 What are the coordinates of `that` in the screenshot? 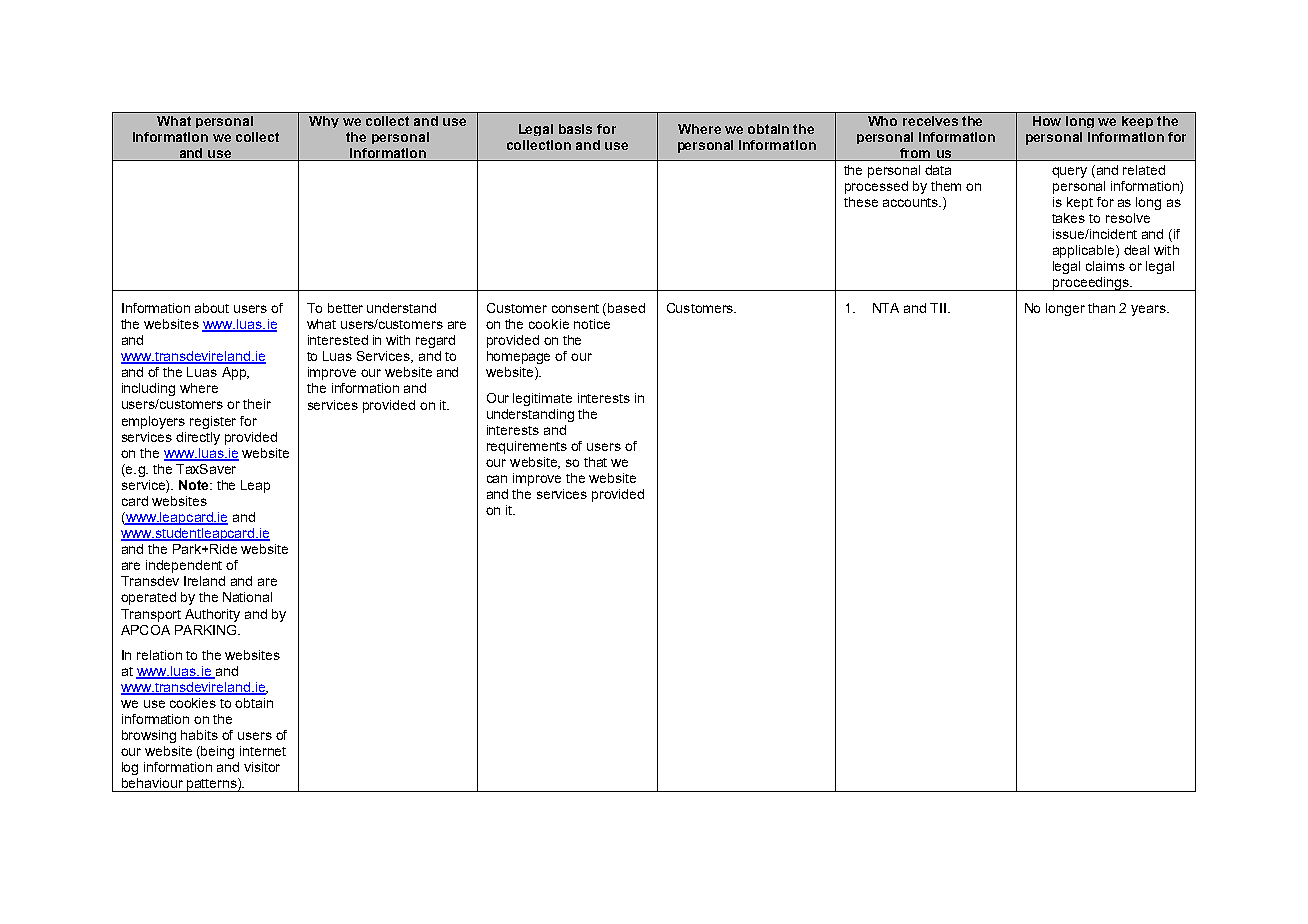 It's located at (595, 462).
